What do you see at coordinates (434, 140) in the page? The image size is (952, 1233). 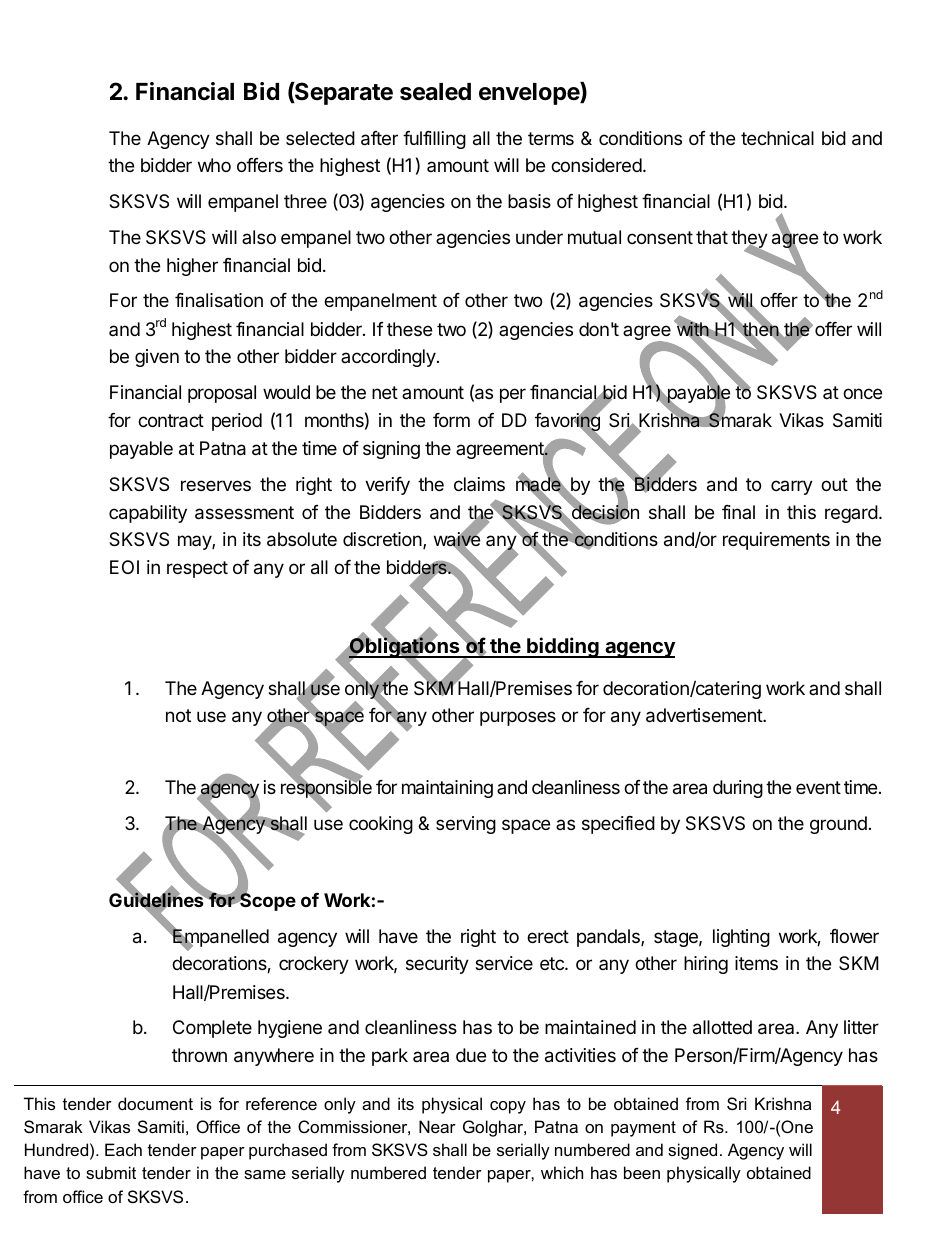 I see `fulfilling` at bounding box center [434, 140].
